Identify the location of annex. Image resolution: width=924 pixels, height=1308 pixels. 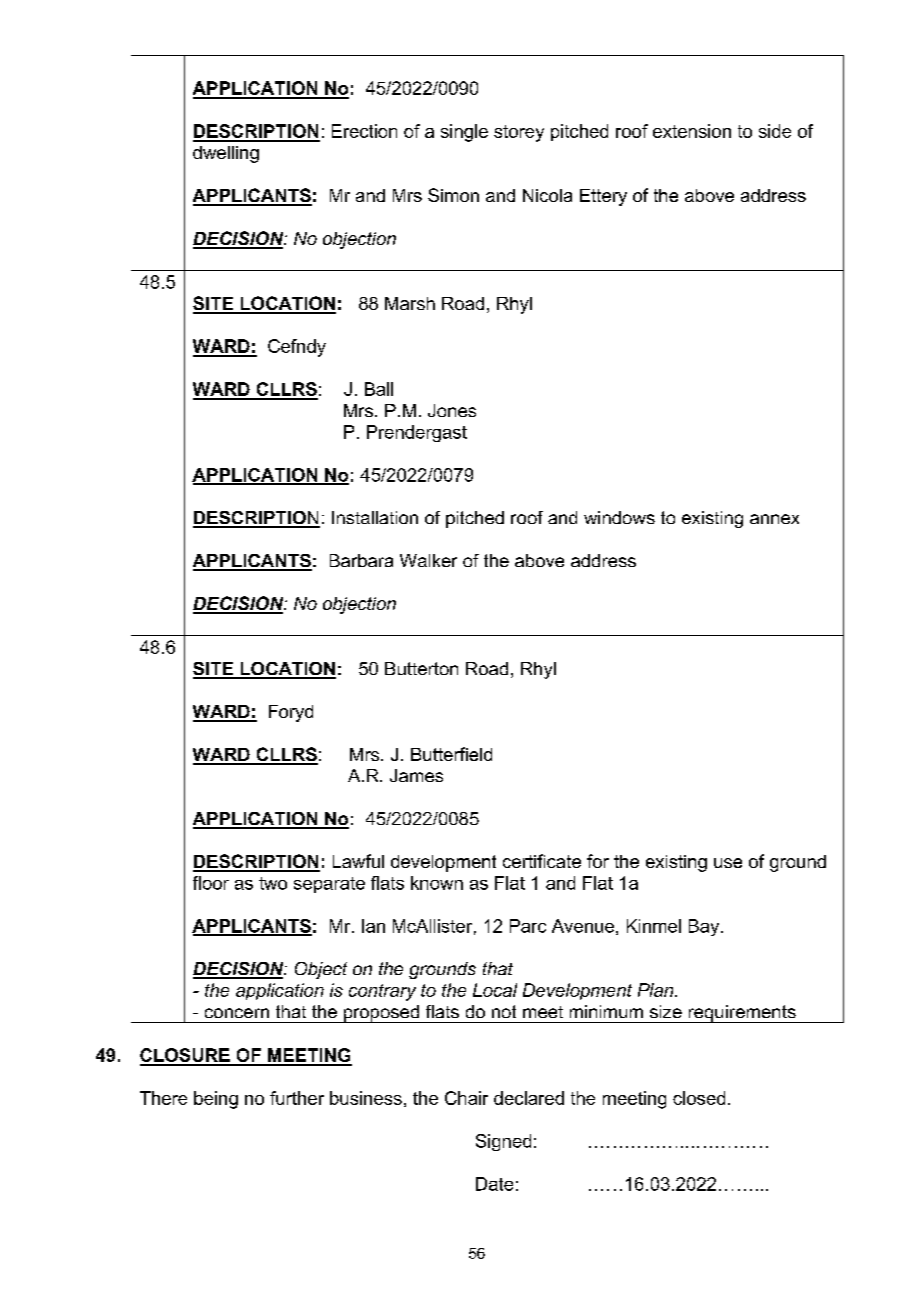
(774, 519).
